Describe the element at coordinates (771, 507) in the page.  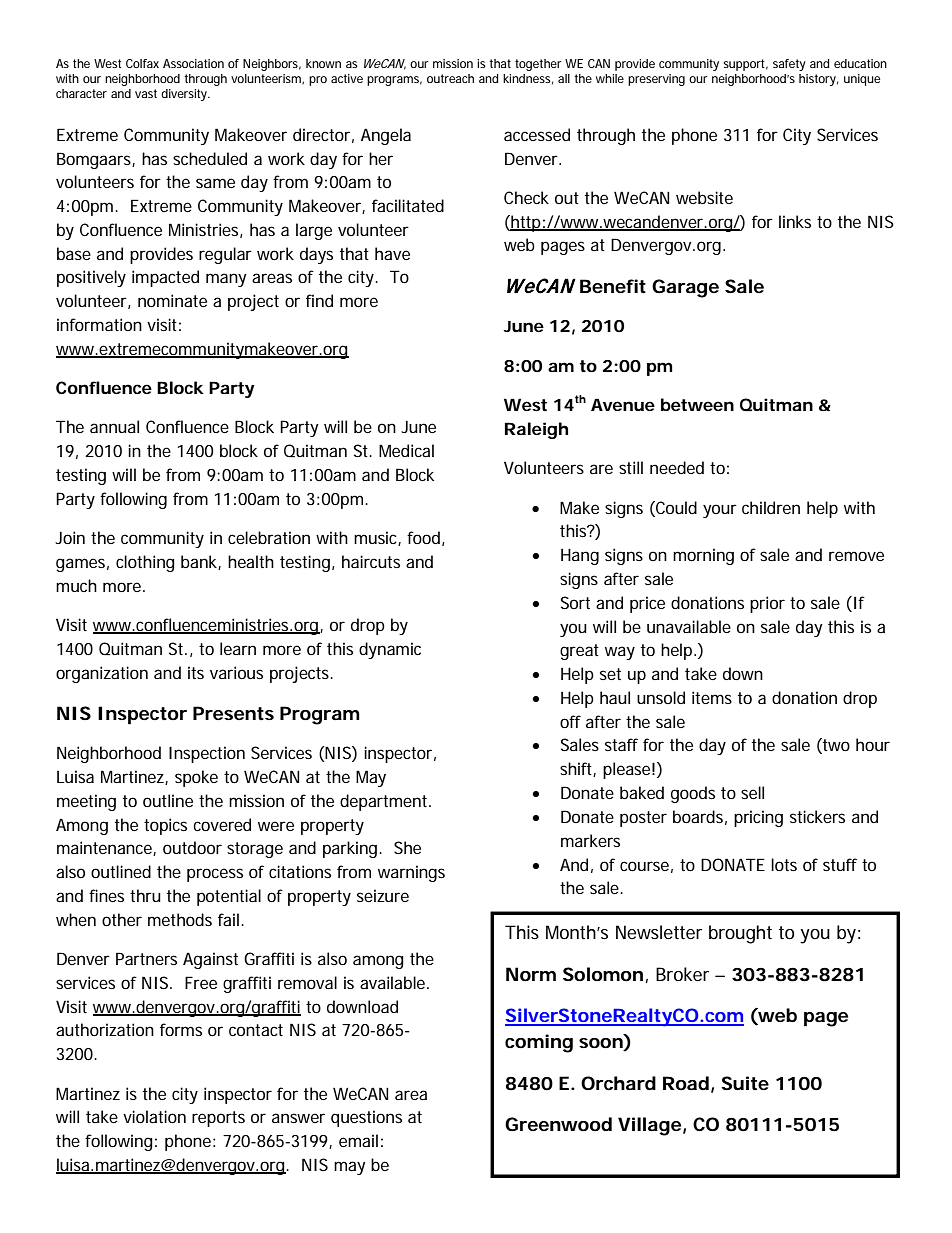
I see `children` at that location.
